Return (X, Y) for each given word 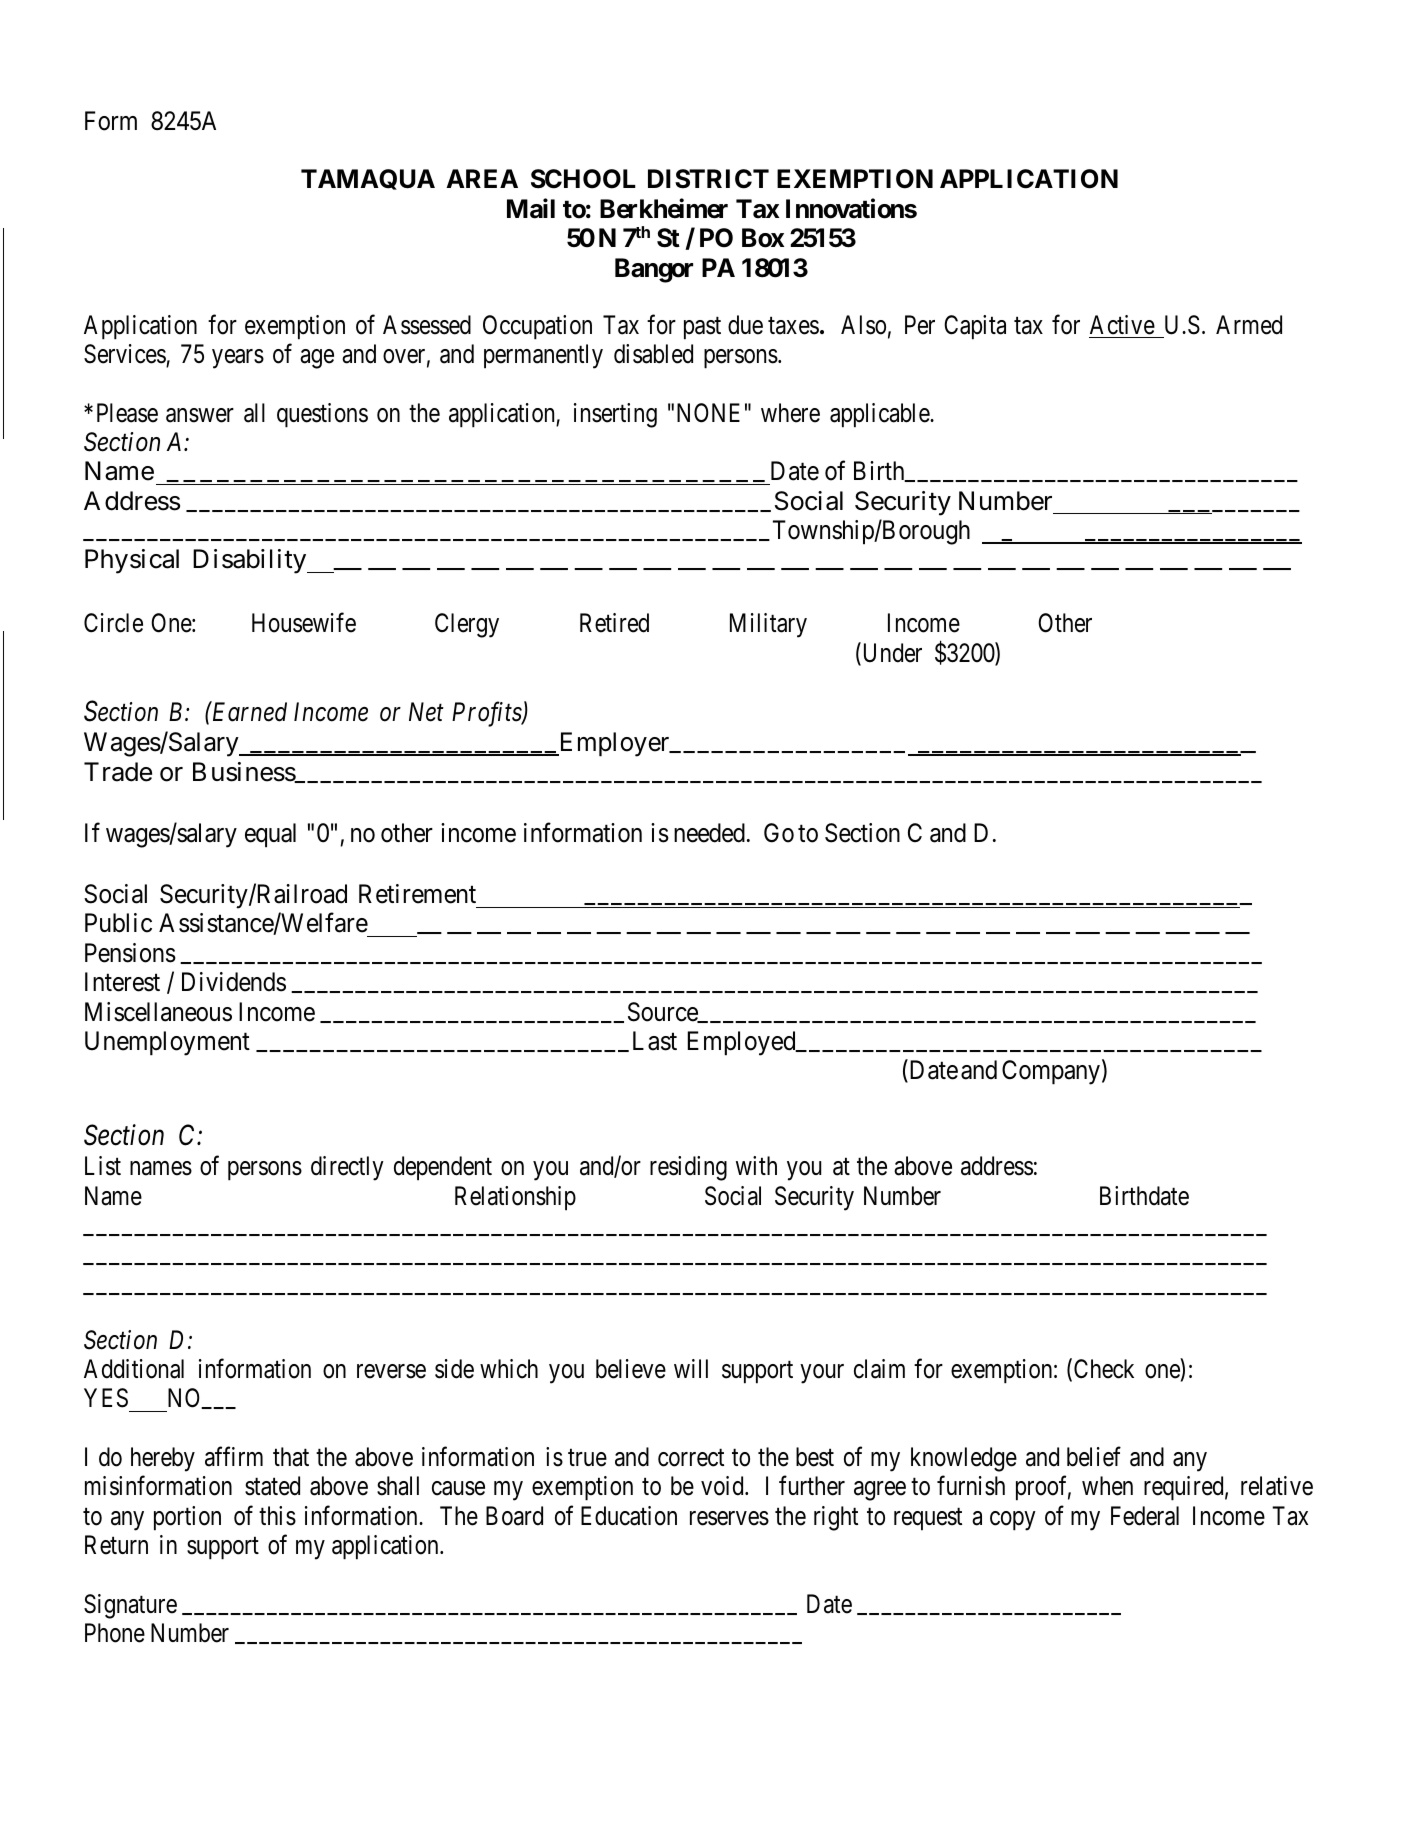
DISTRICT (708, 179)
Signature (130, 1606)
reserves (729, 1518)
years (238, 359)
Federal (1145, 1516)
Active (1122, 325)
